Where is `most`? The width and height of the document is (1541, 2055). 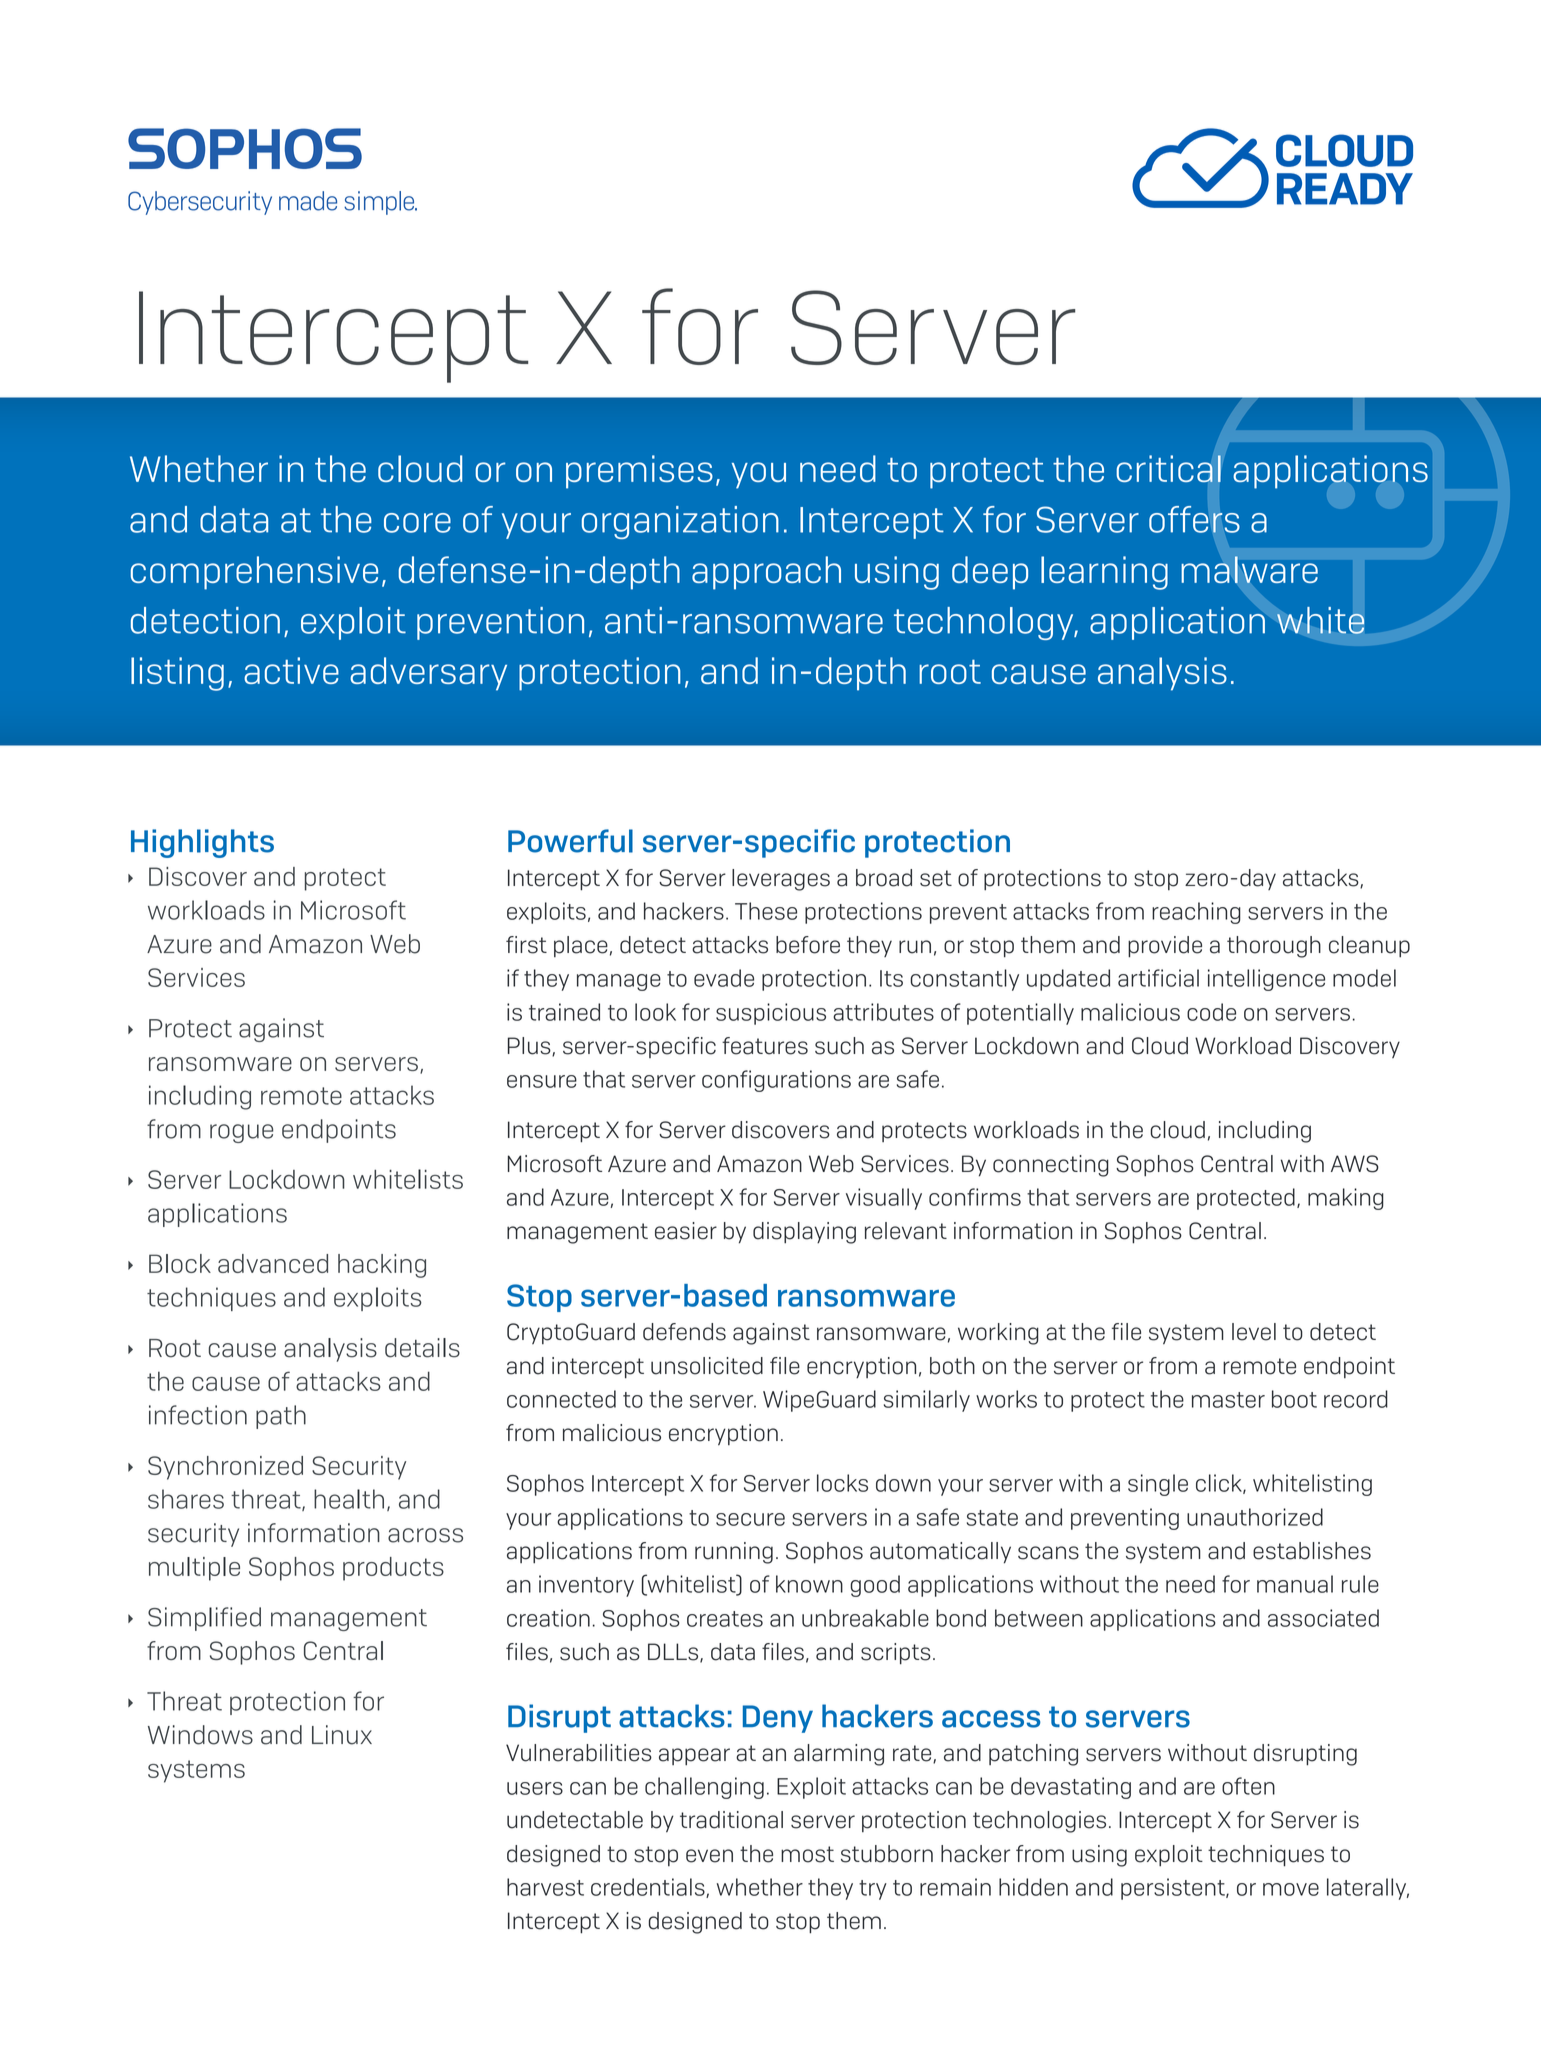
most is located at coordinates (807, 1854).
